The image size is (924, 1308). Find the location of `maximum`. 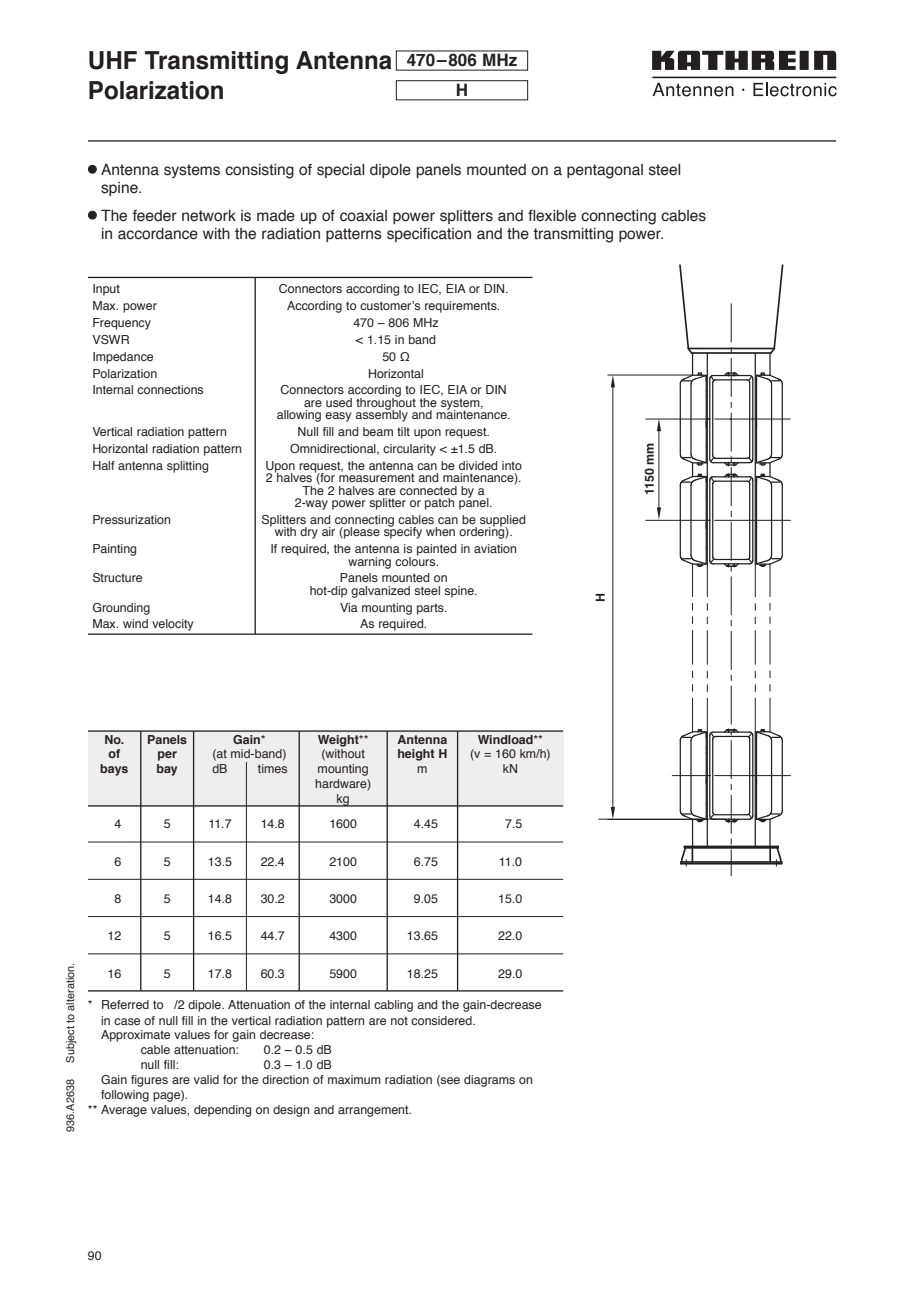

maximum is located at coordinates (354, 1079).
